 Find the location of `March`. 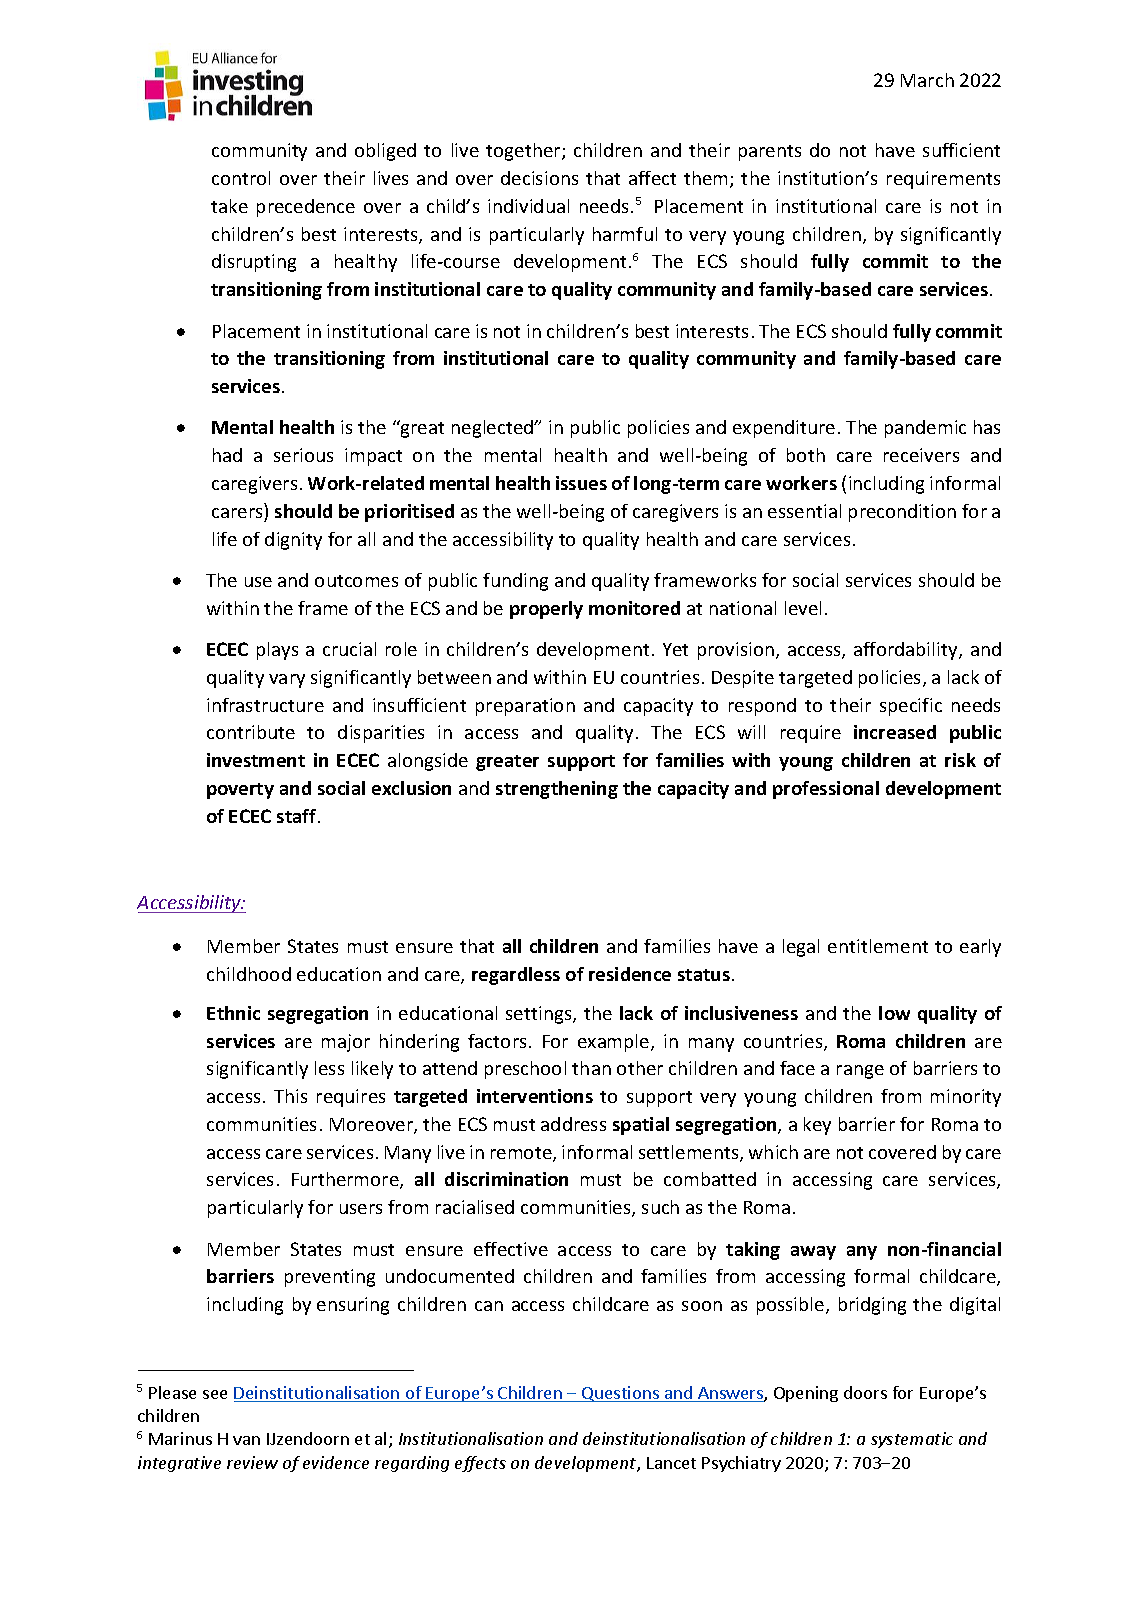

March is located at coordinates (927, 80).
